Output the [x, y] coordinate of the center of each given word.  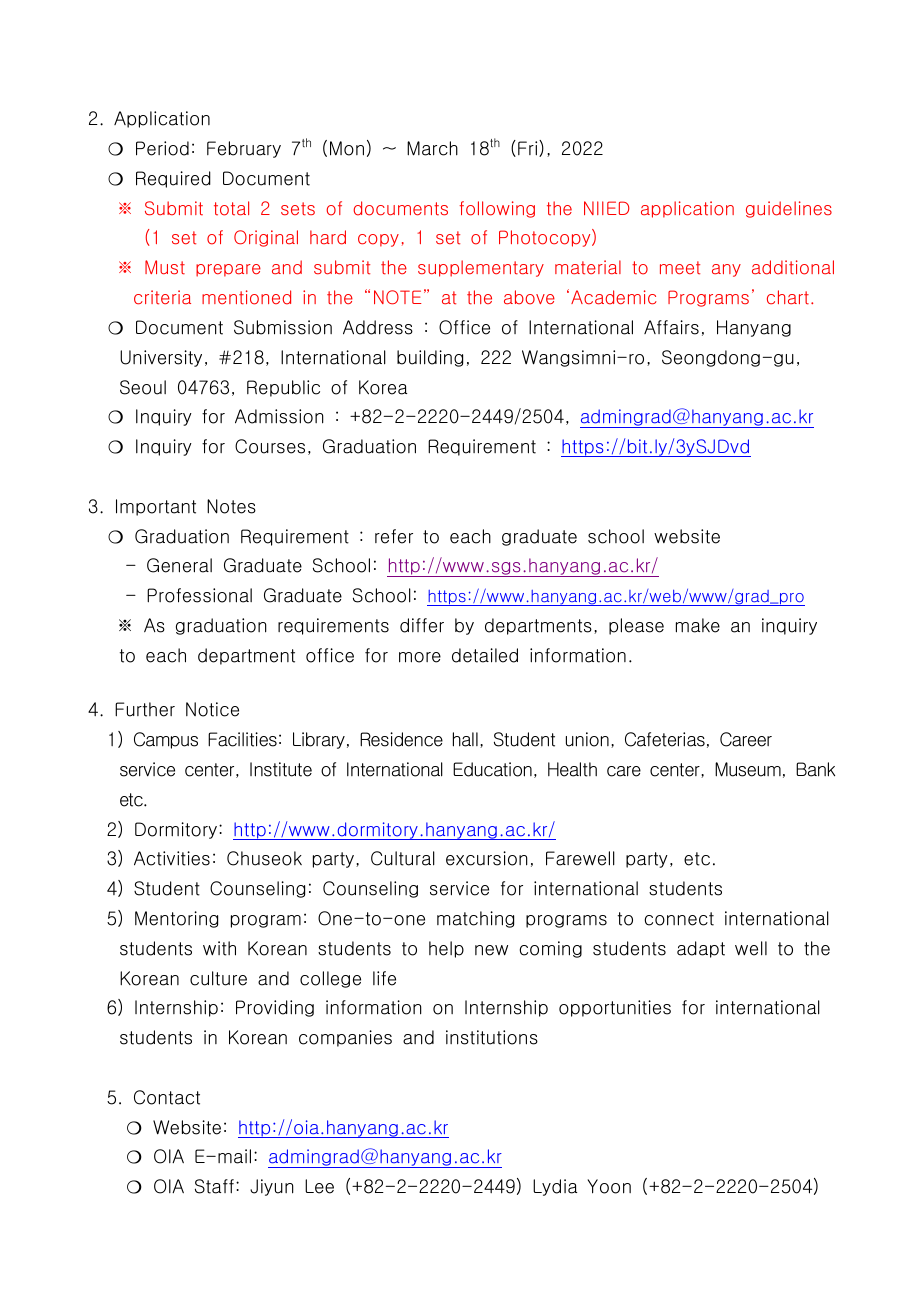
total [231, 208]
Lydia [555, 1187]
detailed [485, 655]
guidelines [789, 209]
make [698, 625]
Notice [212, 709]
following [497, 209]
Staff [214, 1186]
